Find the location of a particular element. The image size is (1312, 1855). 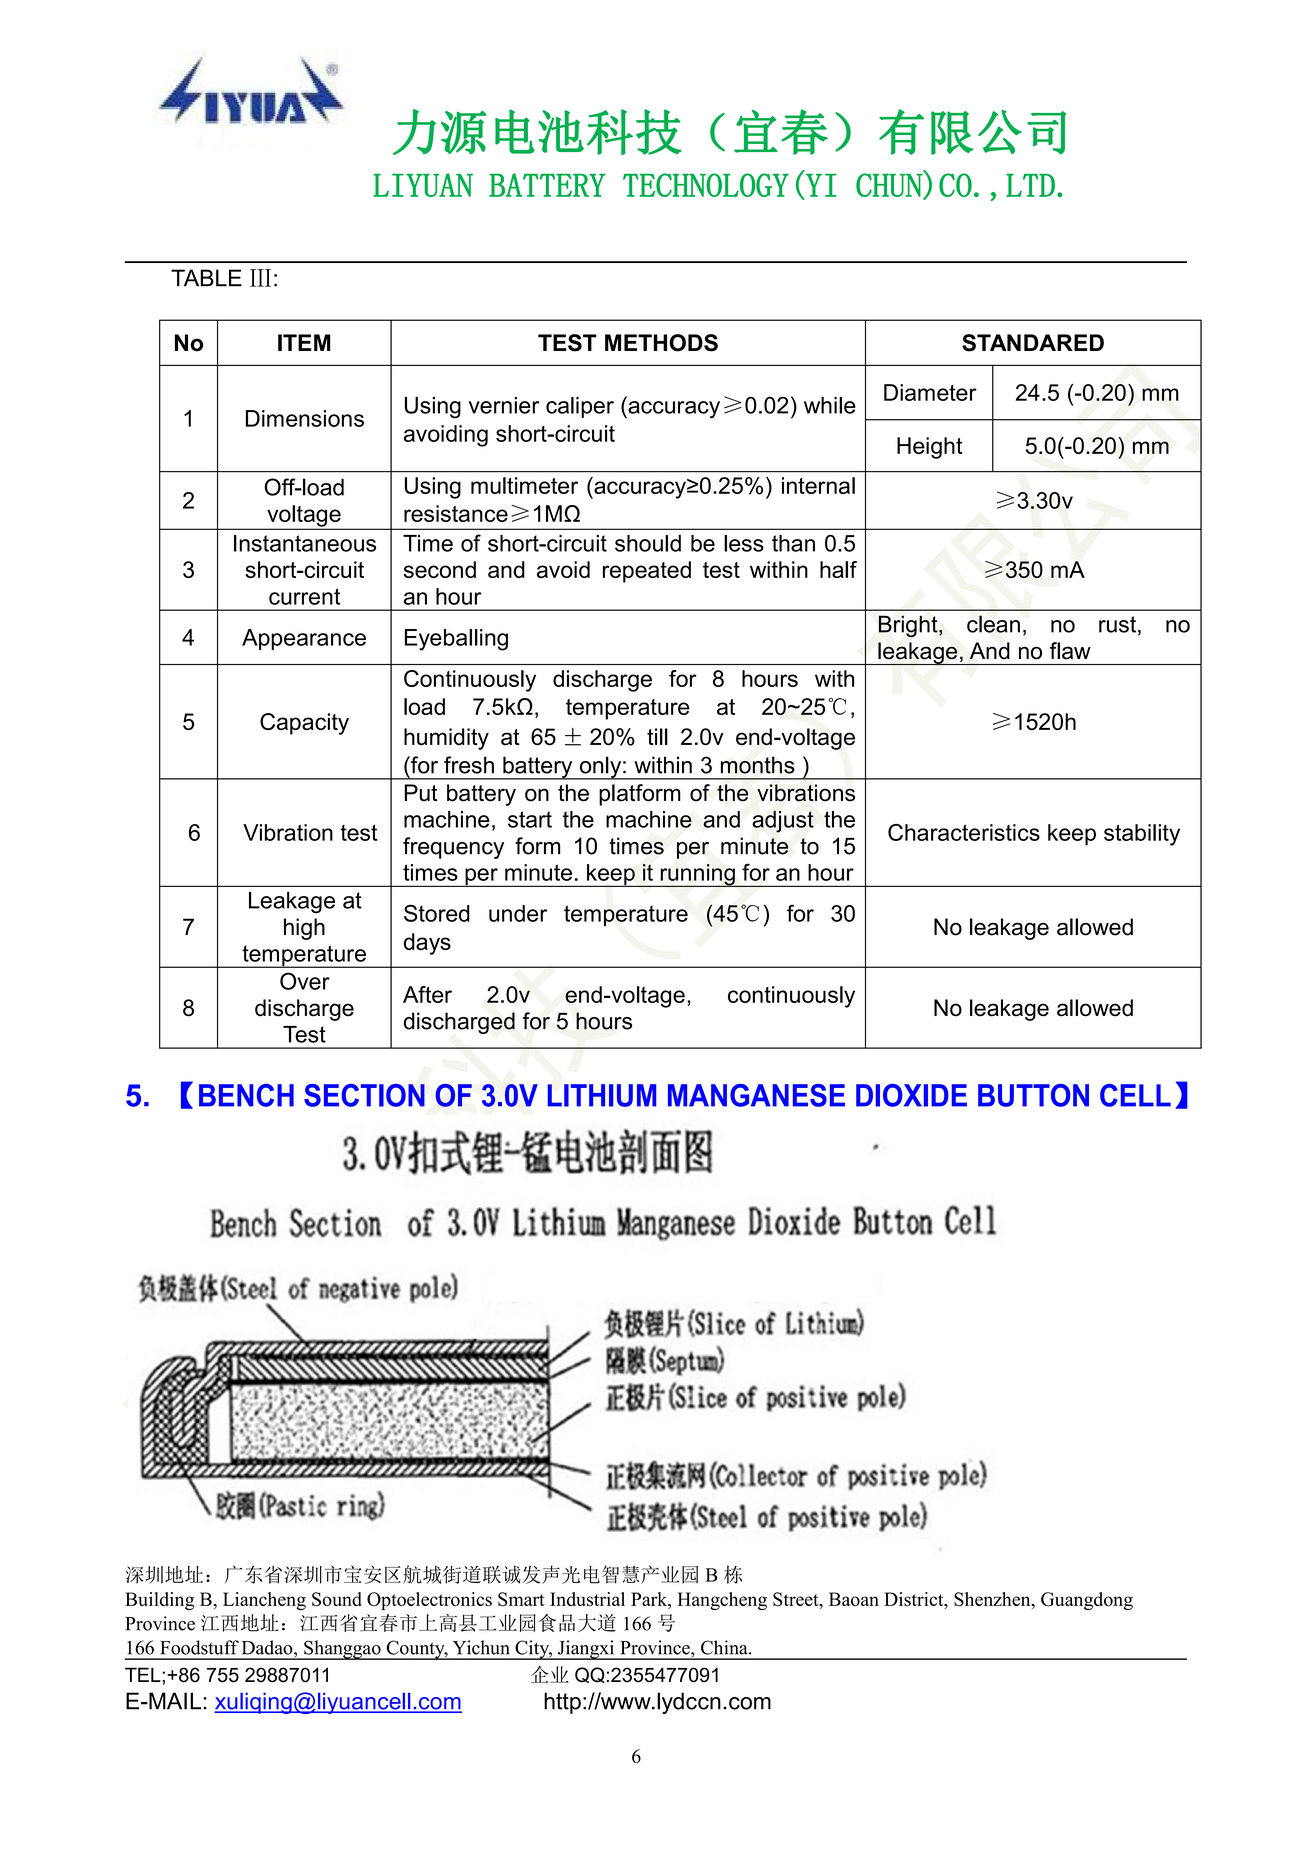

BENCH is located at coordinates (246, 1095).
